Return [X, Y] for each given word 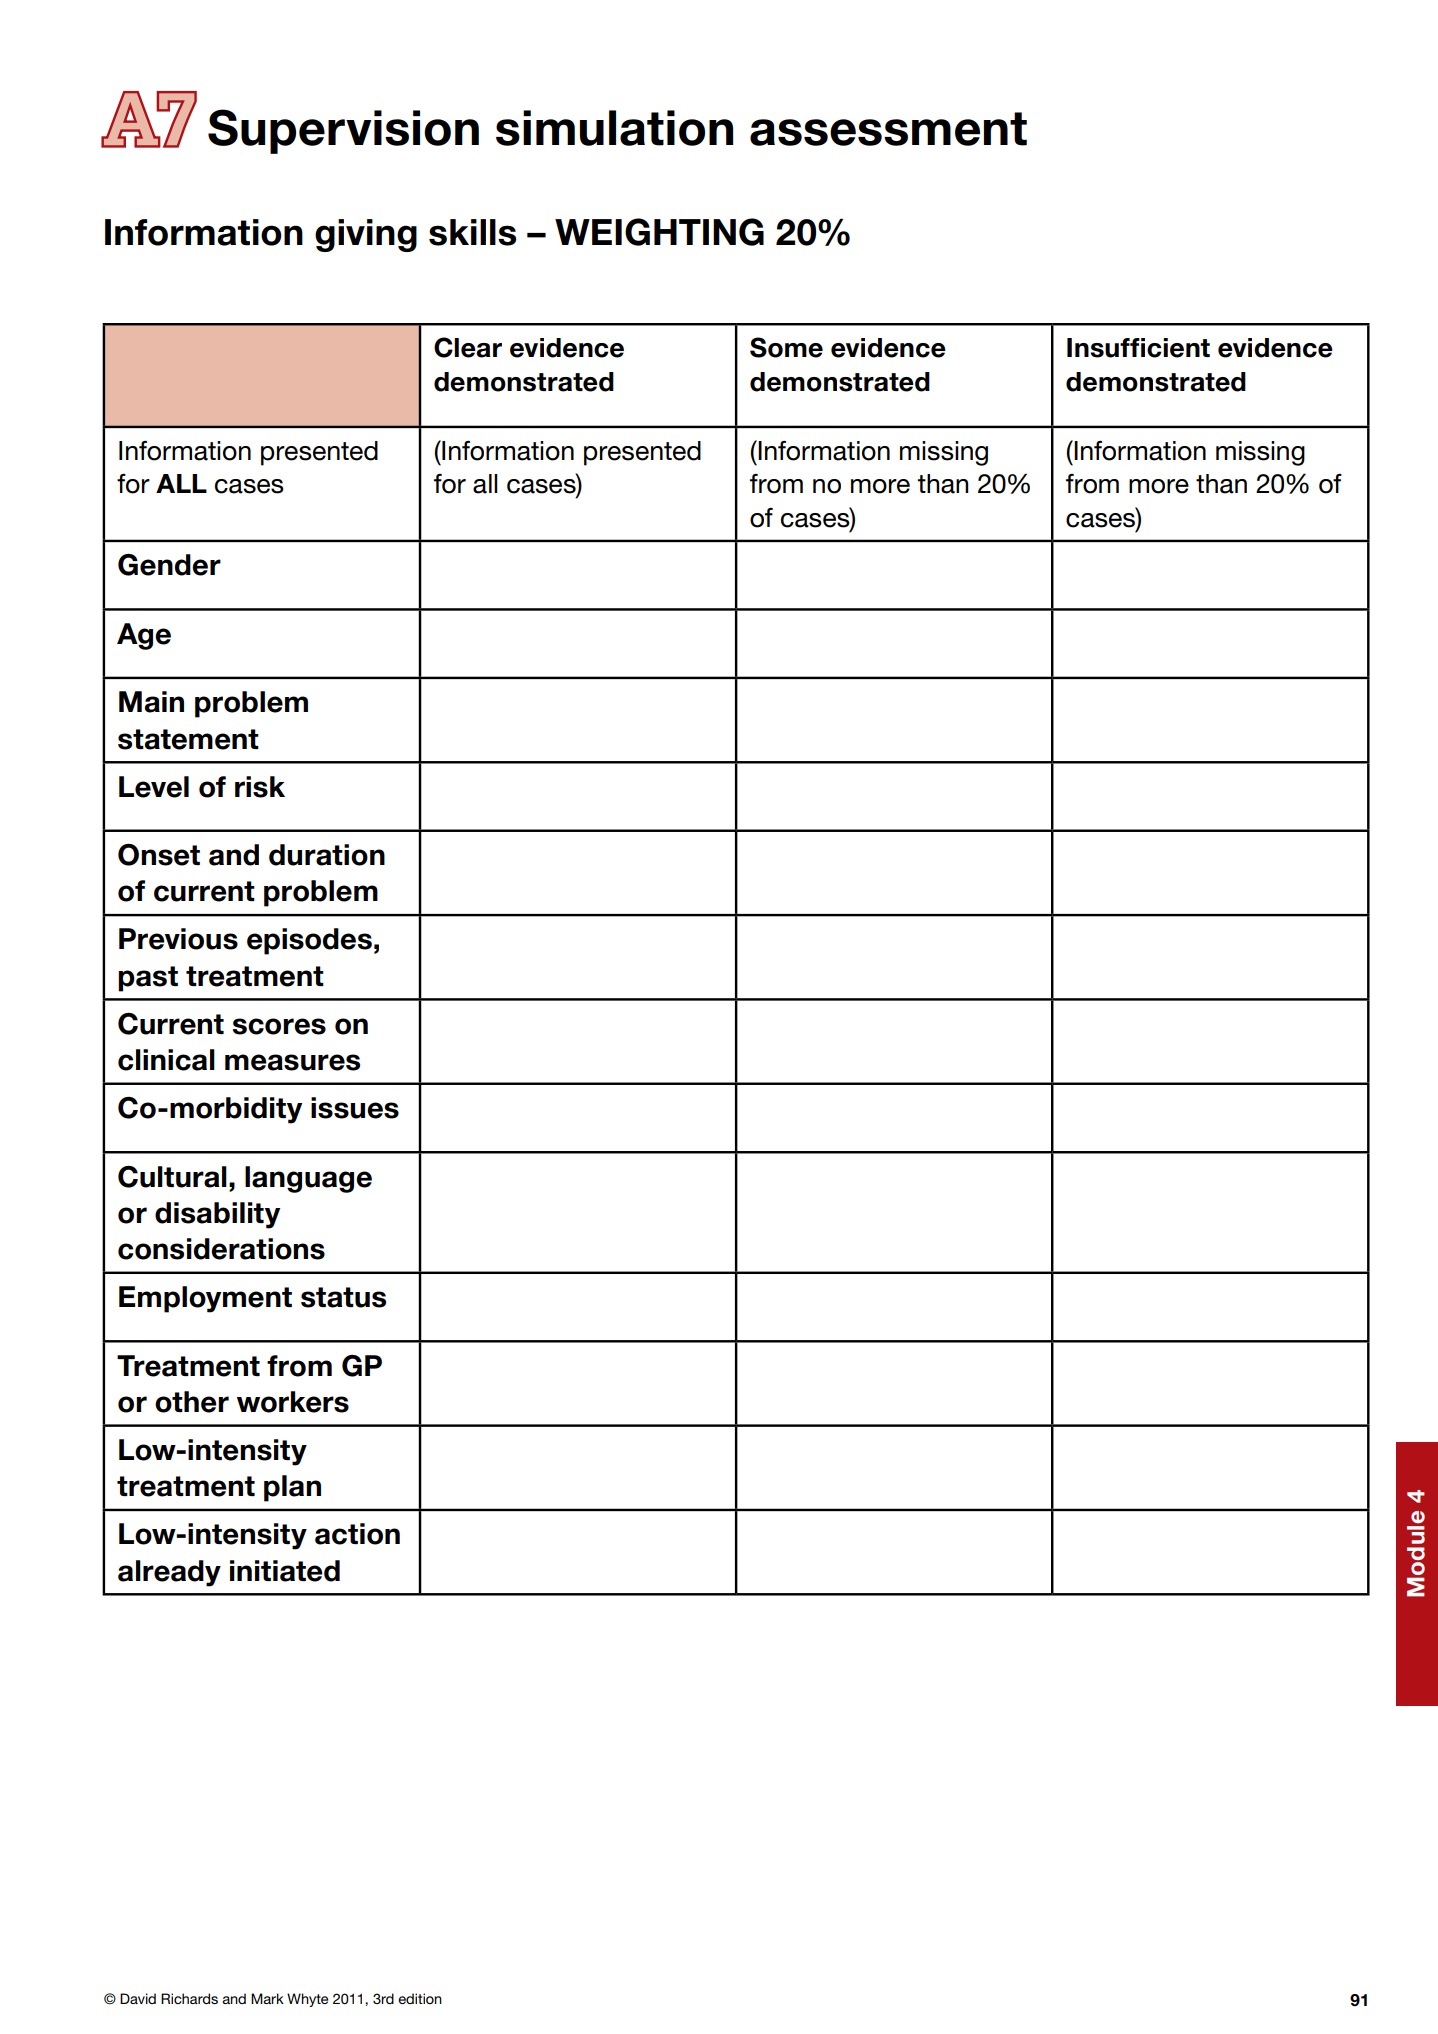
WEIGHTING [659, 232]
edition [420, 1998]
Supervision [343, 131]
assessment [888, 129]
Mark [267, 1998]
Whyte [307, 2000]
